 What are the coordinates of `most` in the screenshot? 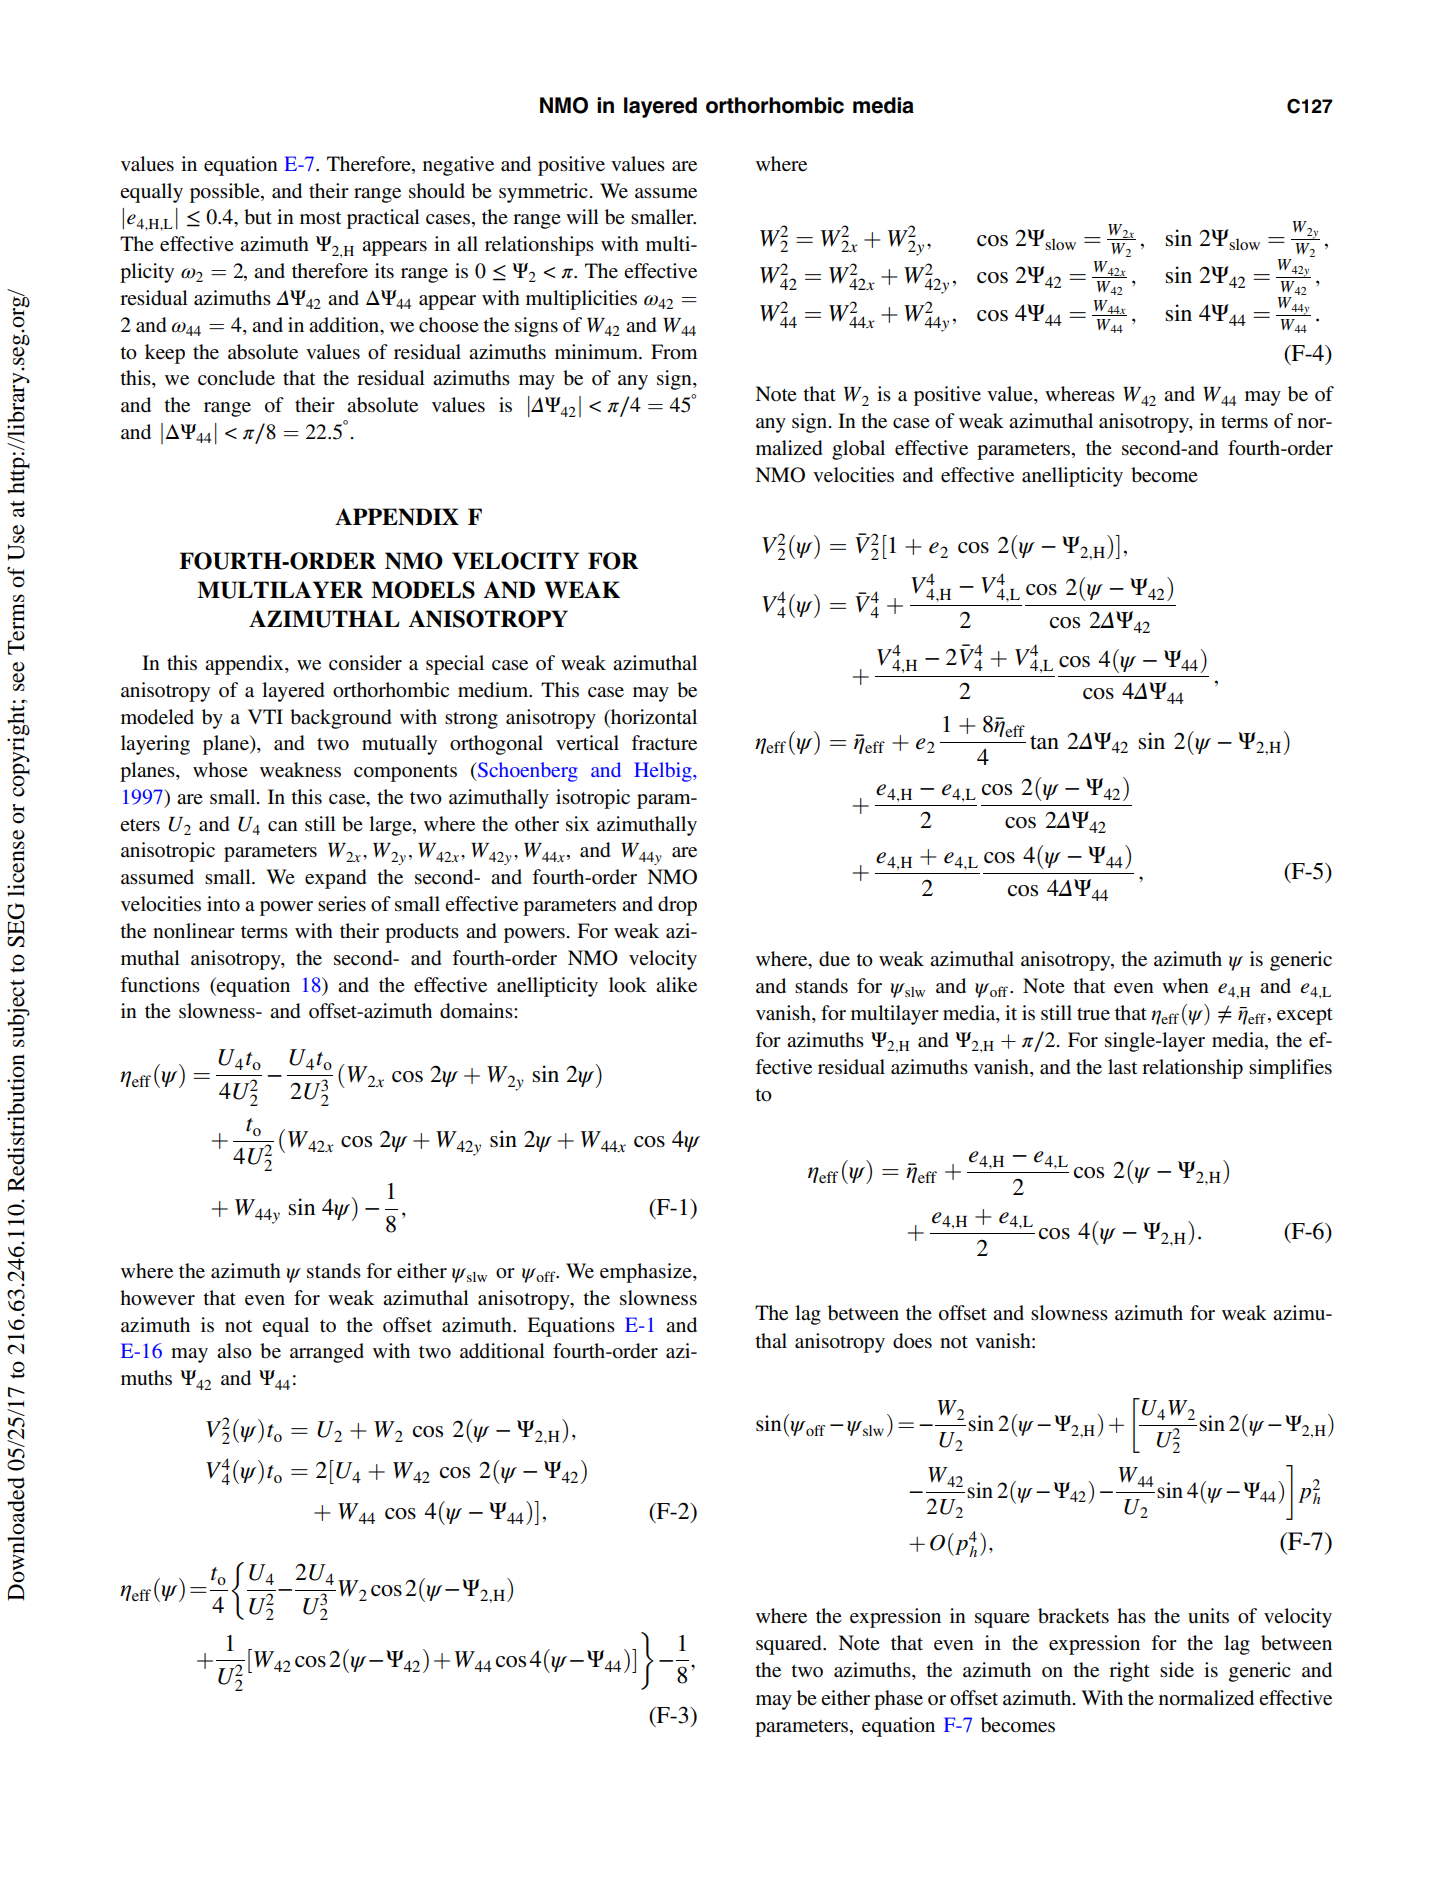 It's located at (320, 218).
